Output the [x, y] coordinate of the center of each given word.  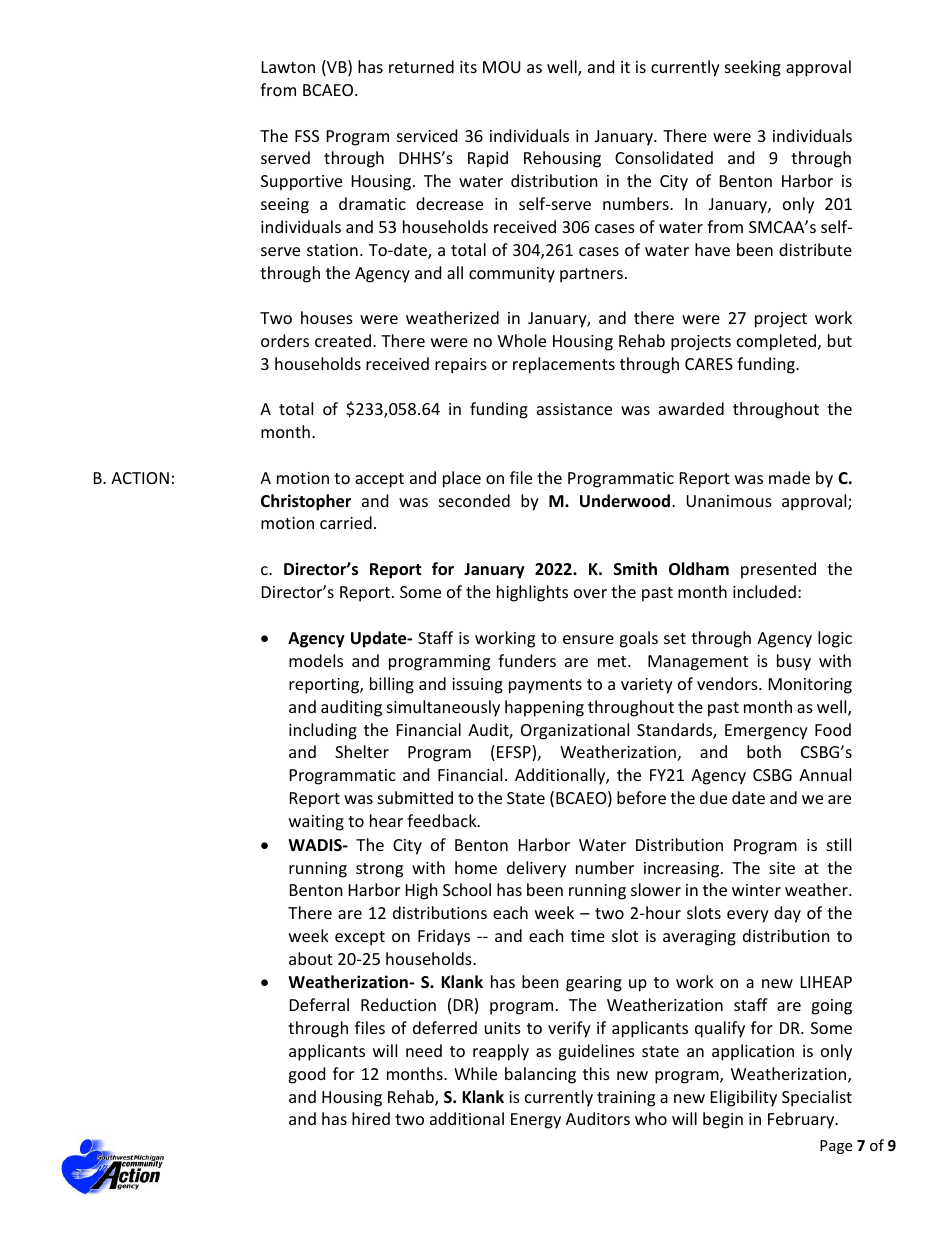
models [316, 660]
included [764, 591]
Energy [536, 1121]
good [306, 1075]
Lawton [288, 67]
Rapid [488, 159]
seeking [753, 68]
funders [527, 660]
